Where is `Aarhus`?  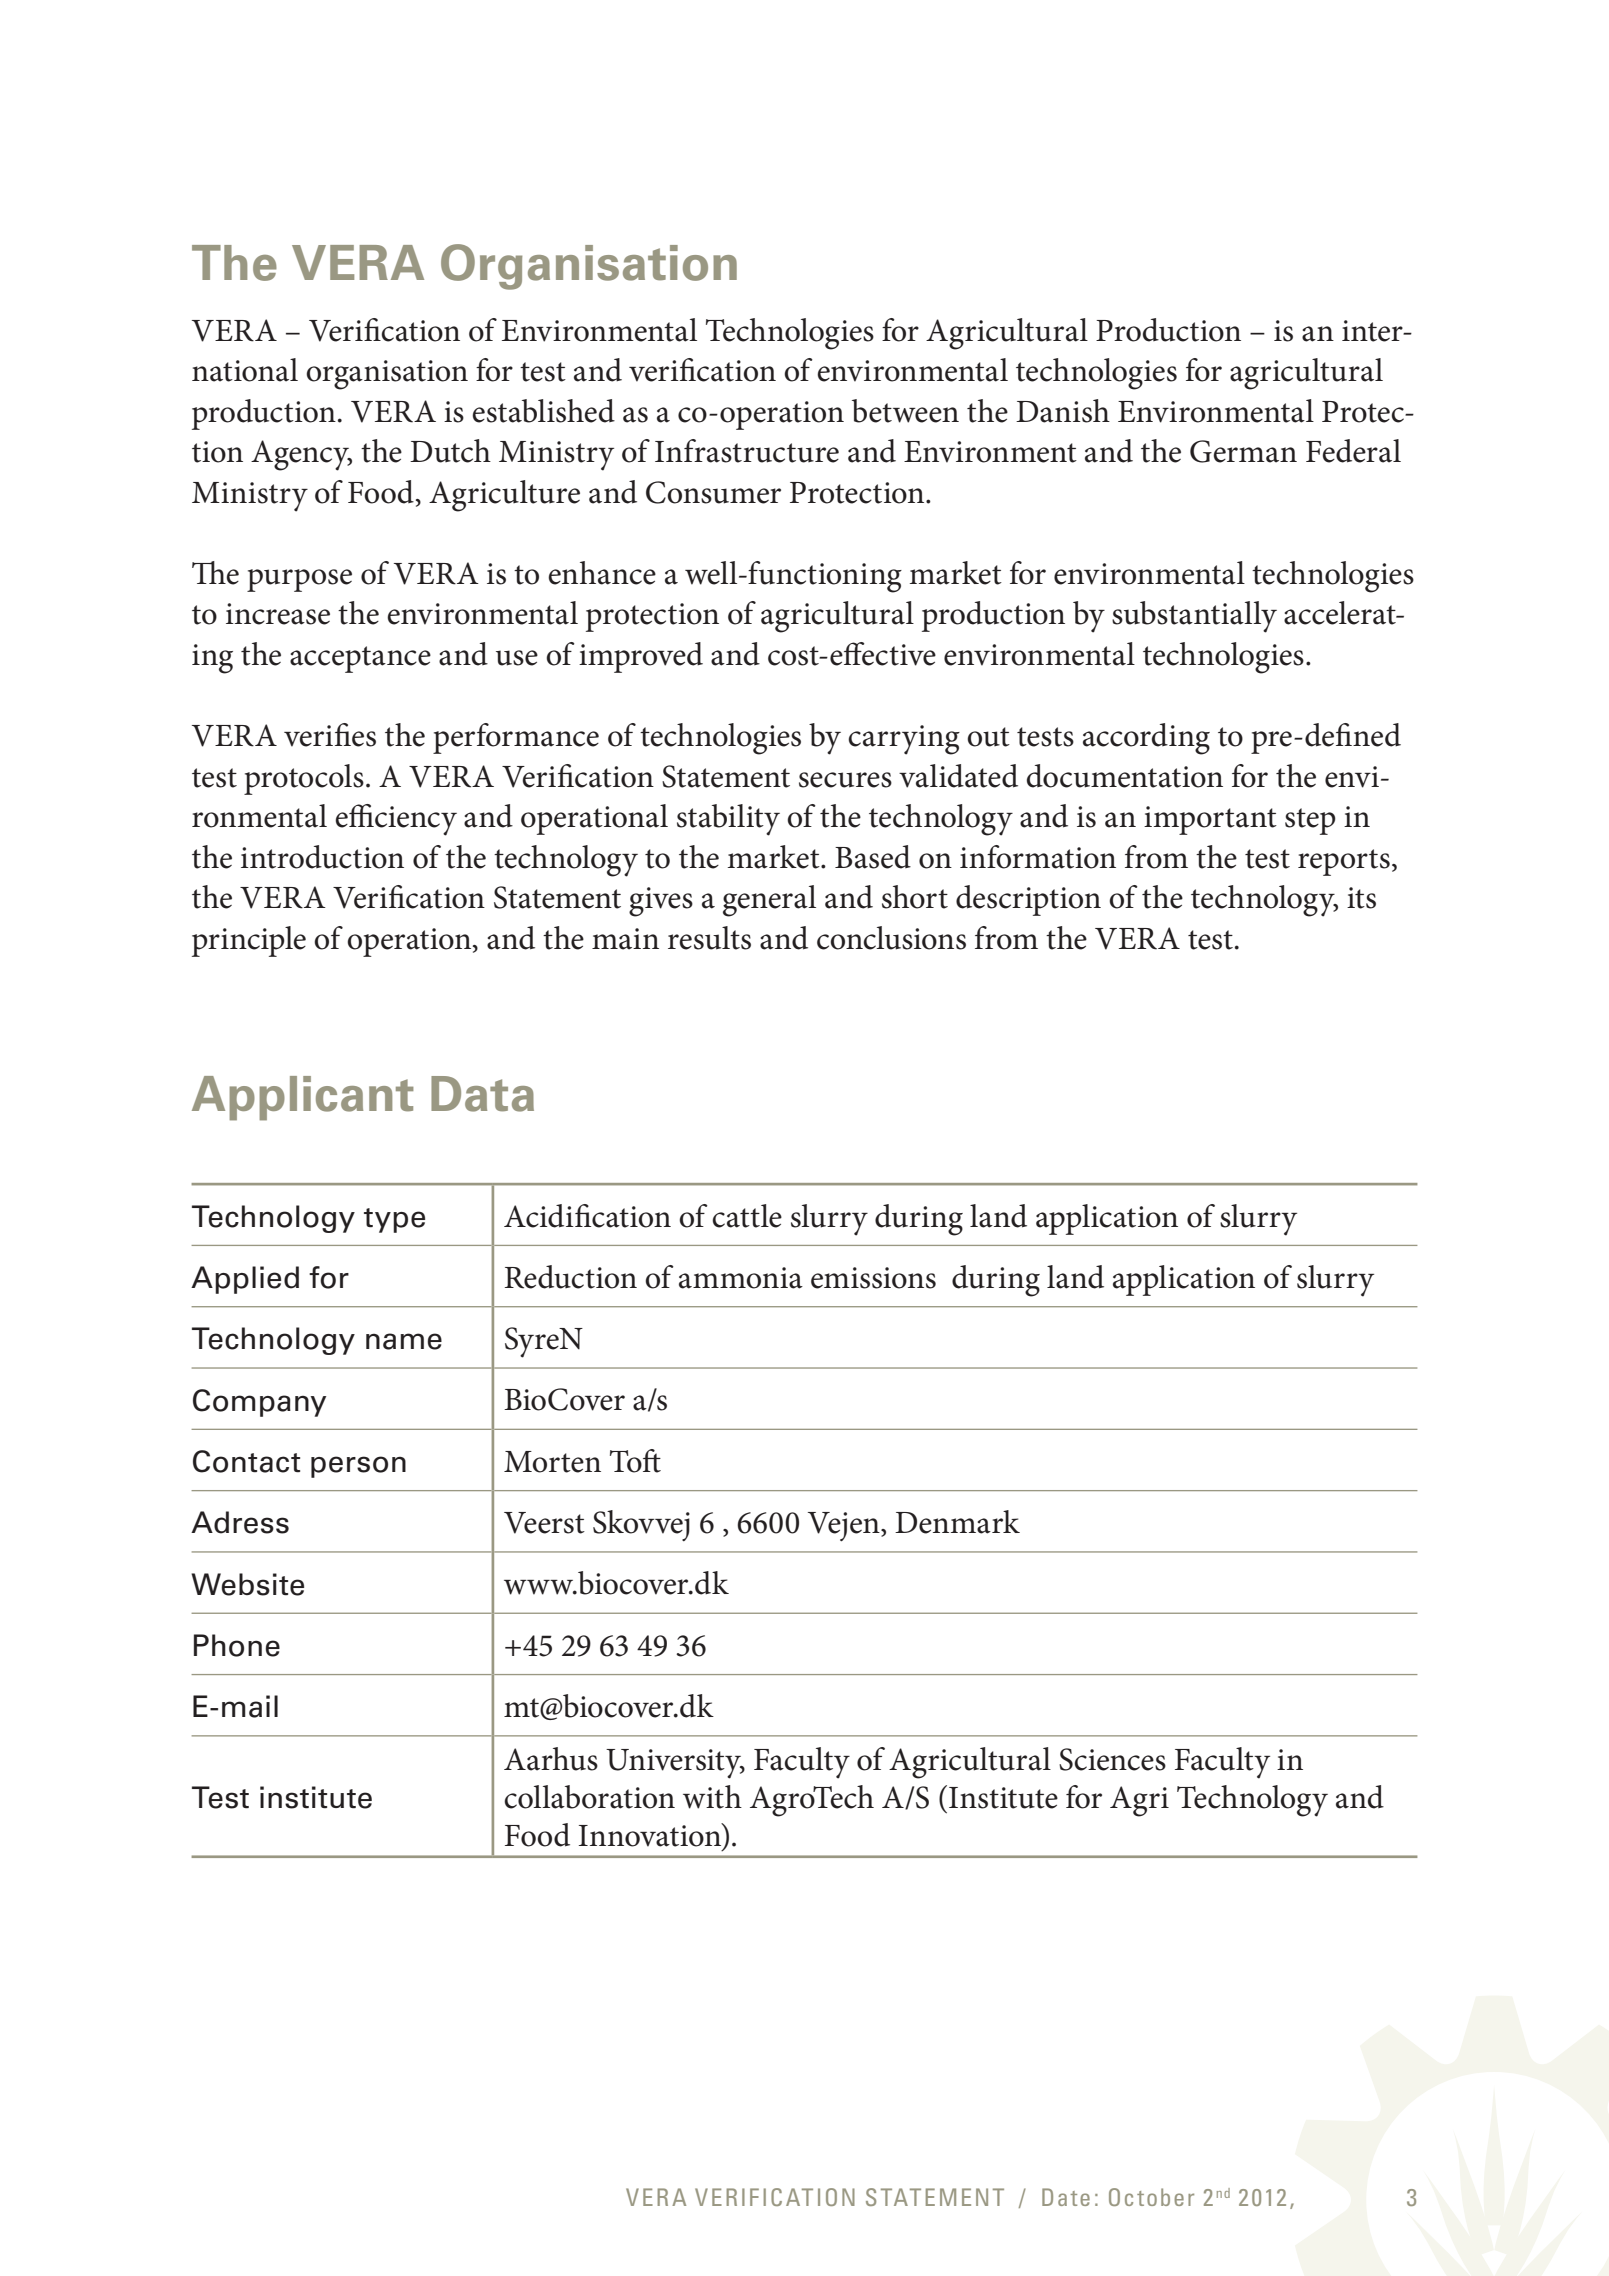 Aarhus is located at coordinates (551, 1759).
